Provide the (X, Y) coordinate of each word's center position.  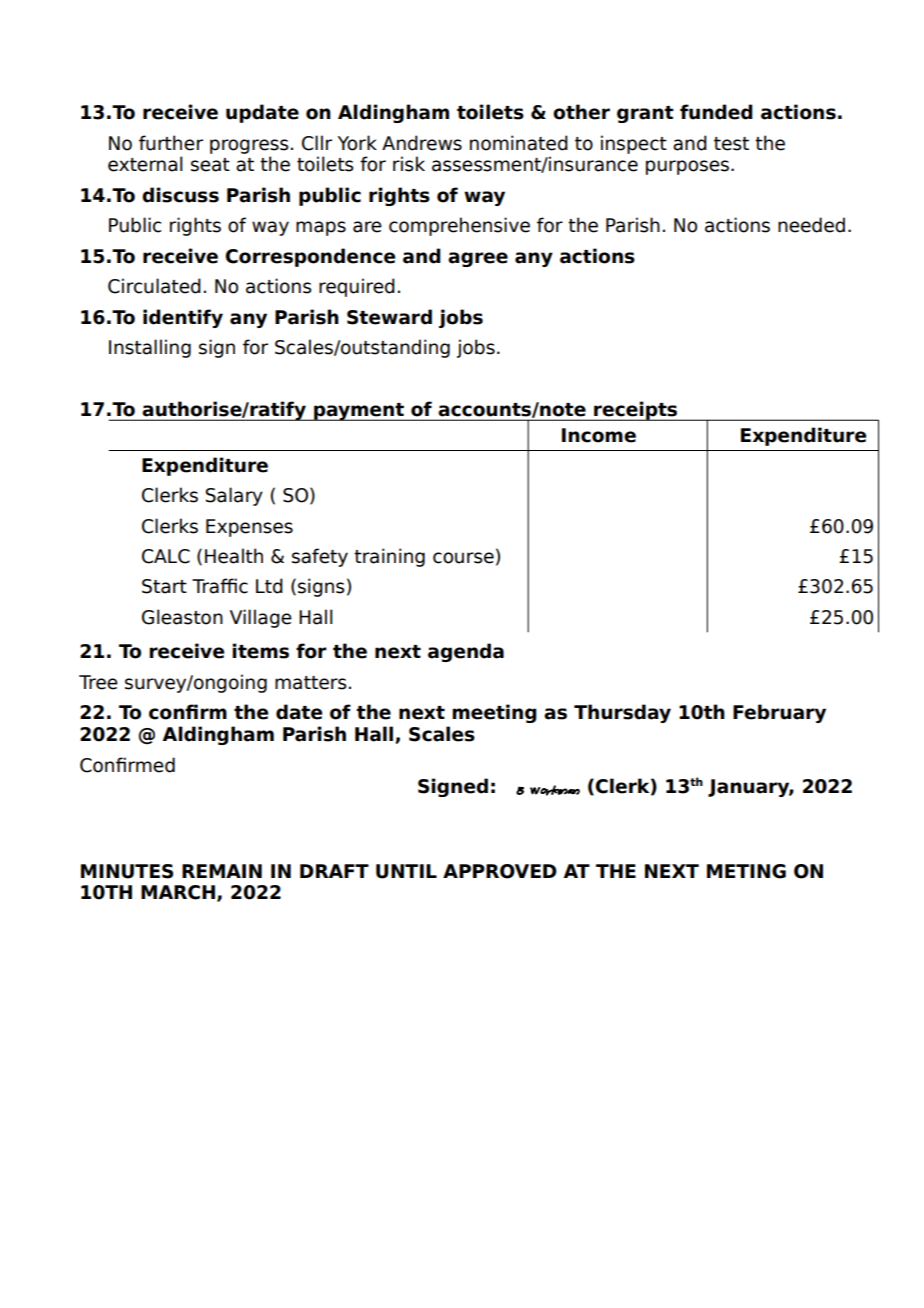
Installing (150, 348)
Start (164, 586)
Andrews (422, 143)
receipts (636, 411)
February (779, 713)
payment (359, 412)
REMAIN (222, 871)
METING (746, 871)
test (731, 144)
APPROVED (500, 871)
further (171, 143)
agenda (466, 652)
